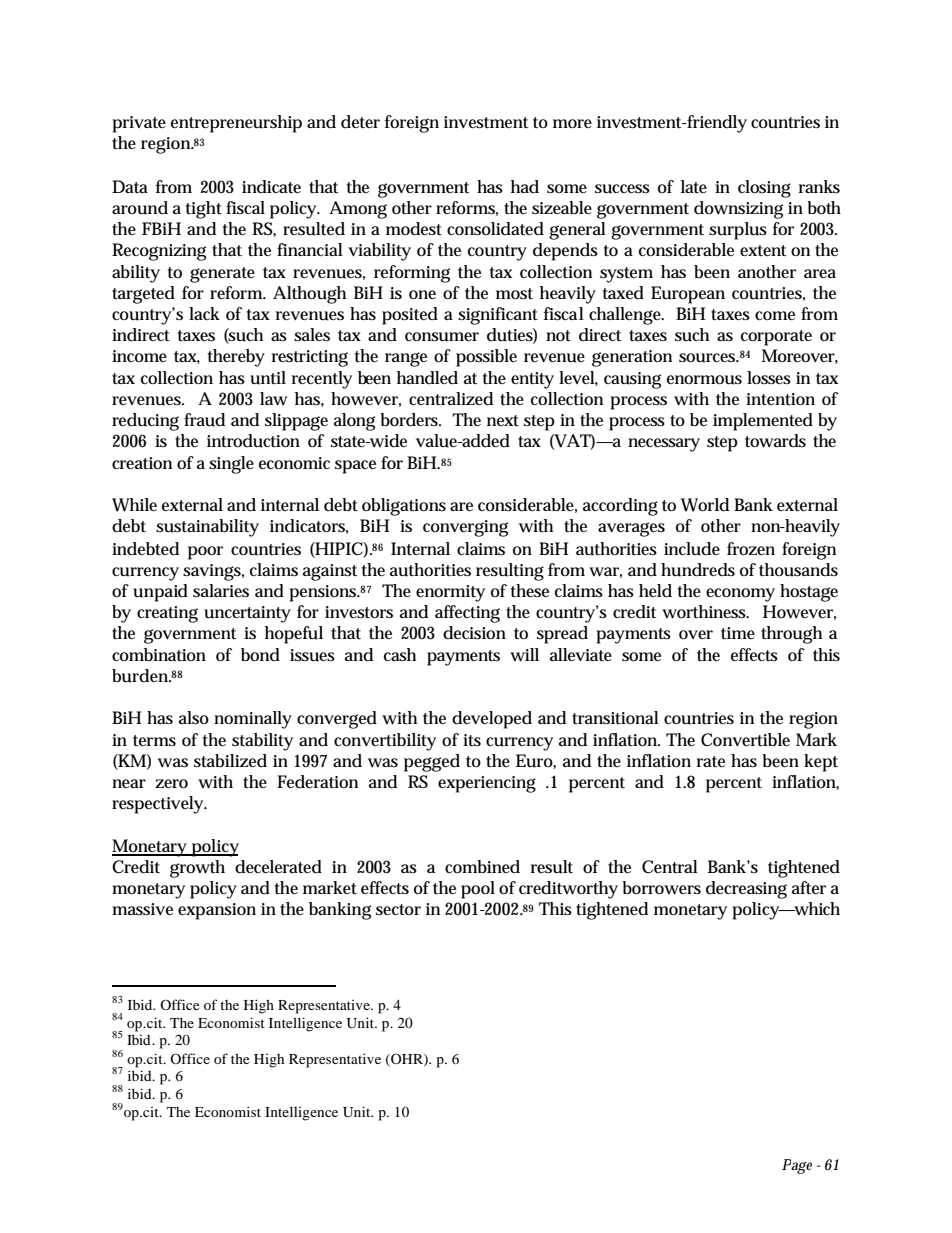 Image resolution: width=952 pixels, height=1233 pixels. I want to click on thereby, so click(236, 358).
